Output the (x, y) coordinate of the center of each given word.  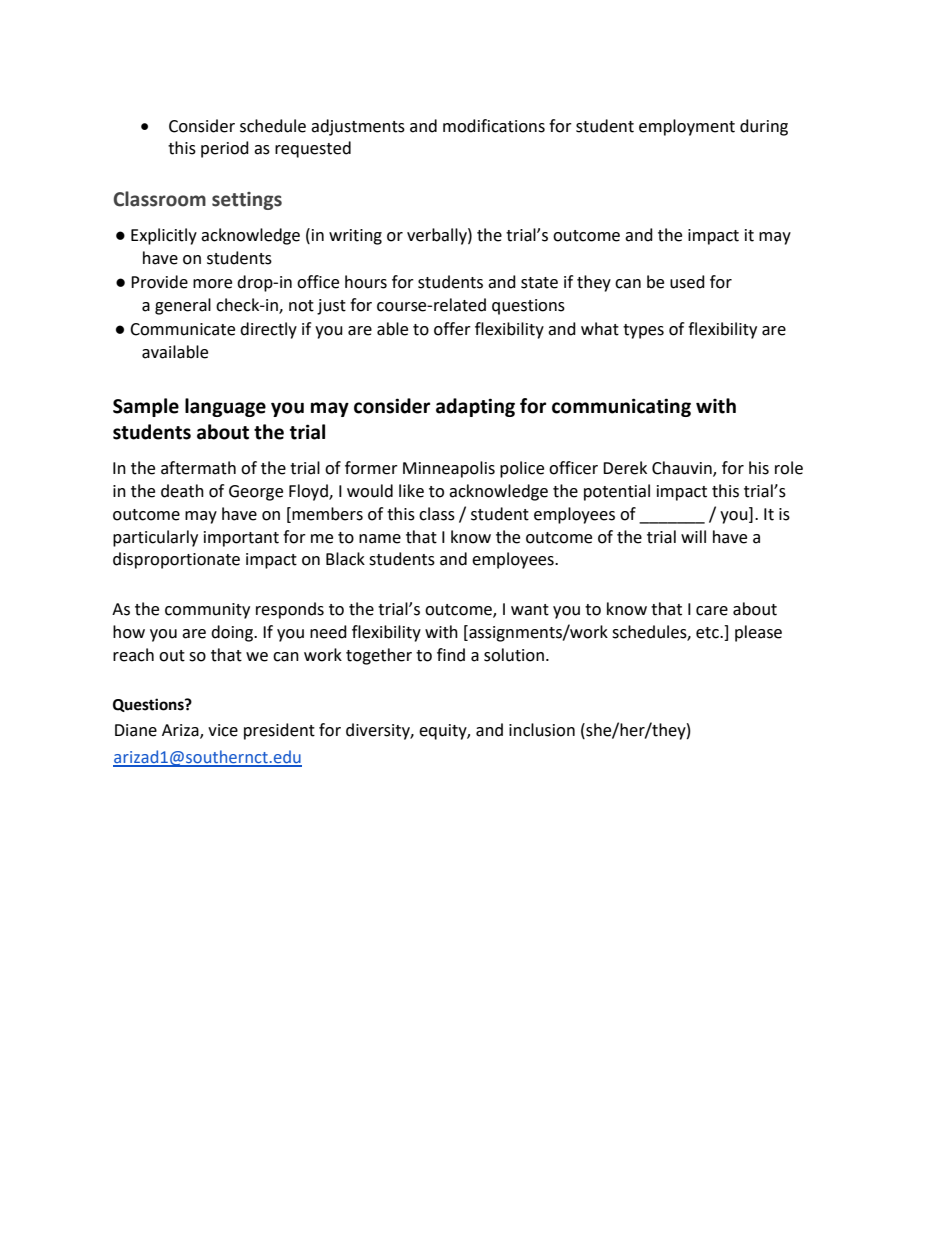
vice (223, 730)
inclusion (542, 730)
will (693, 536)
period (225, 149)
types (643, 331)
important (241, 539)
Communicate (182, 329)
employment (687, 127)
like (411, 491)
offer (452, 329)
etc (708, 633)
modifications (494, 126)
